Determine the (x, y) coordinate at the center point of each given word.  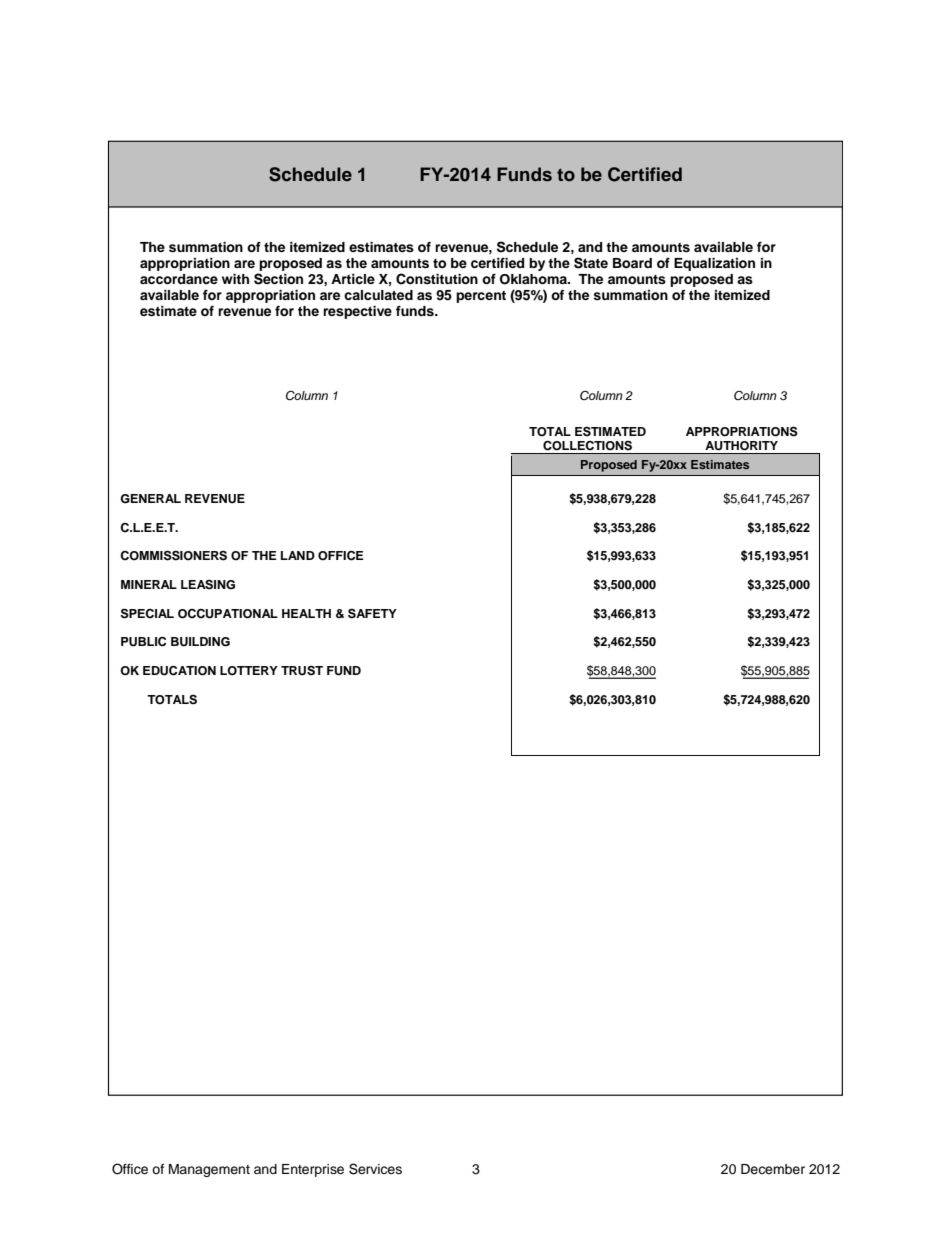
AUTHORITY (742, 445)
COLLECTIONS (587, 445)
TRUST (302, 671)
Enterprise (313, 1170)
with (235, 279)
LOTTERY (249, 671)
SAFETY (372, 613)
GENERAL (150, 499)
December (773, 1169)
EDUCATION (179, 671)
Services (375, 1169)
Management (209, 1170)
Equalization (714, 264)
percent (481, 297)
